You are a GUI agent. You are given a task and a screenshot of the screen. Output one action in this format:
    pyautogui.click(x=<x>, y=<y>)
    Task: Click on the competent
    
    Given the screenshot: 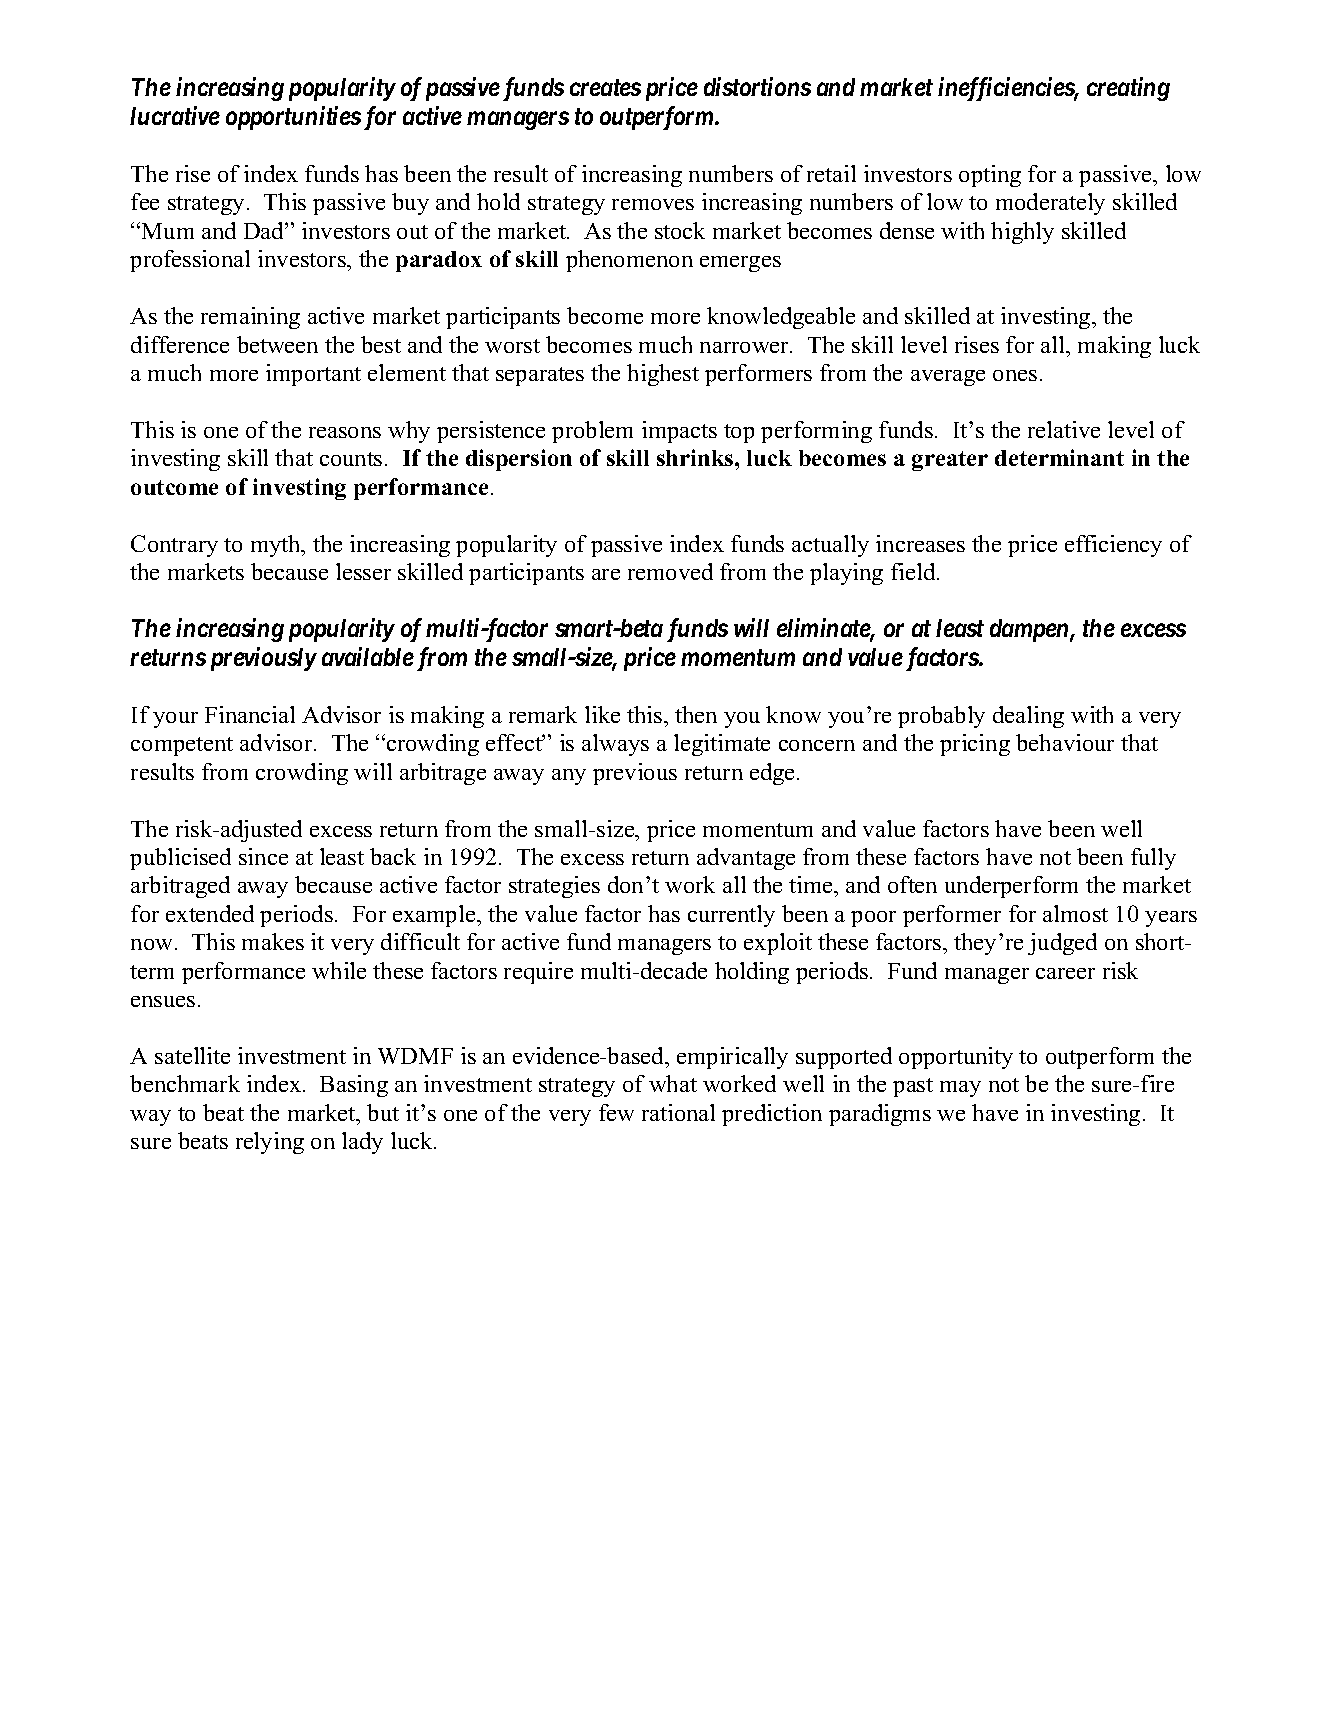 What is the action you would take?
    pyautogui.click(x=182, y=746)
